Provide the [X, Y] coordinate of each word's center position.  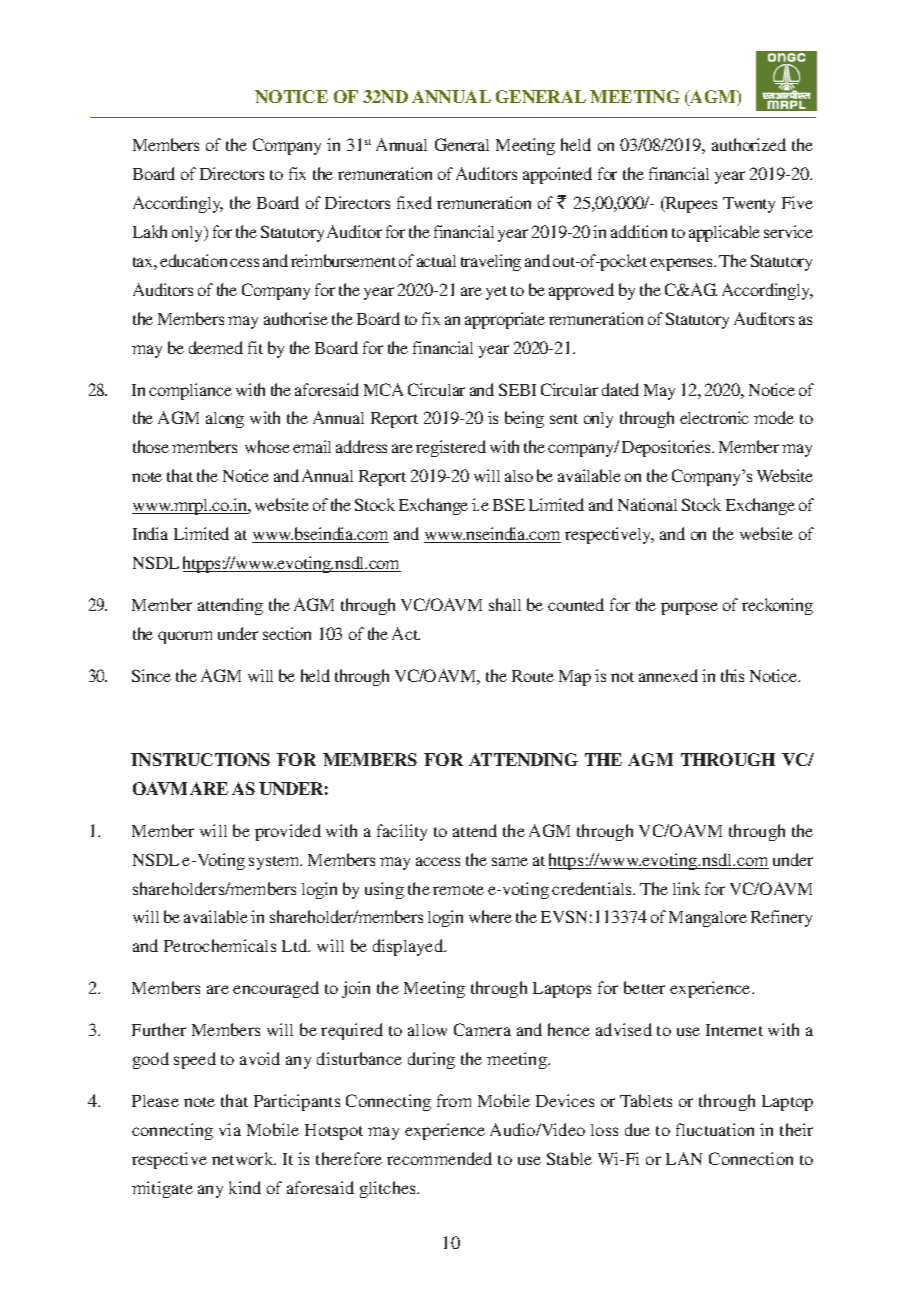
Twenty [749, 205]
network [244, 1158]
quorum [185, 637]
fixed [414, 202]
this [732, 675]
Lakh [150, 231]
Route [533, 676]
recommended [439, 1158]
